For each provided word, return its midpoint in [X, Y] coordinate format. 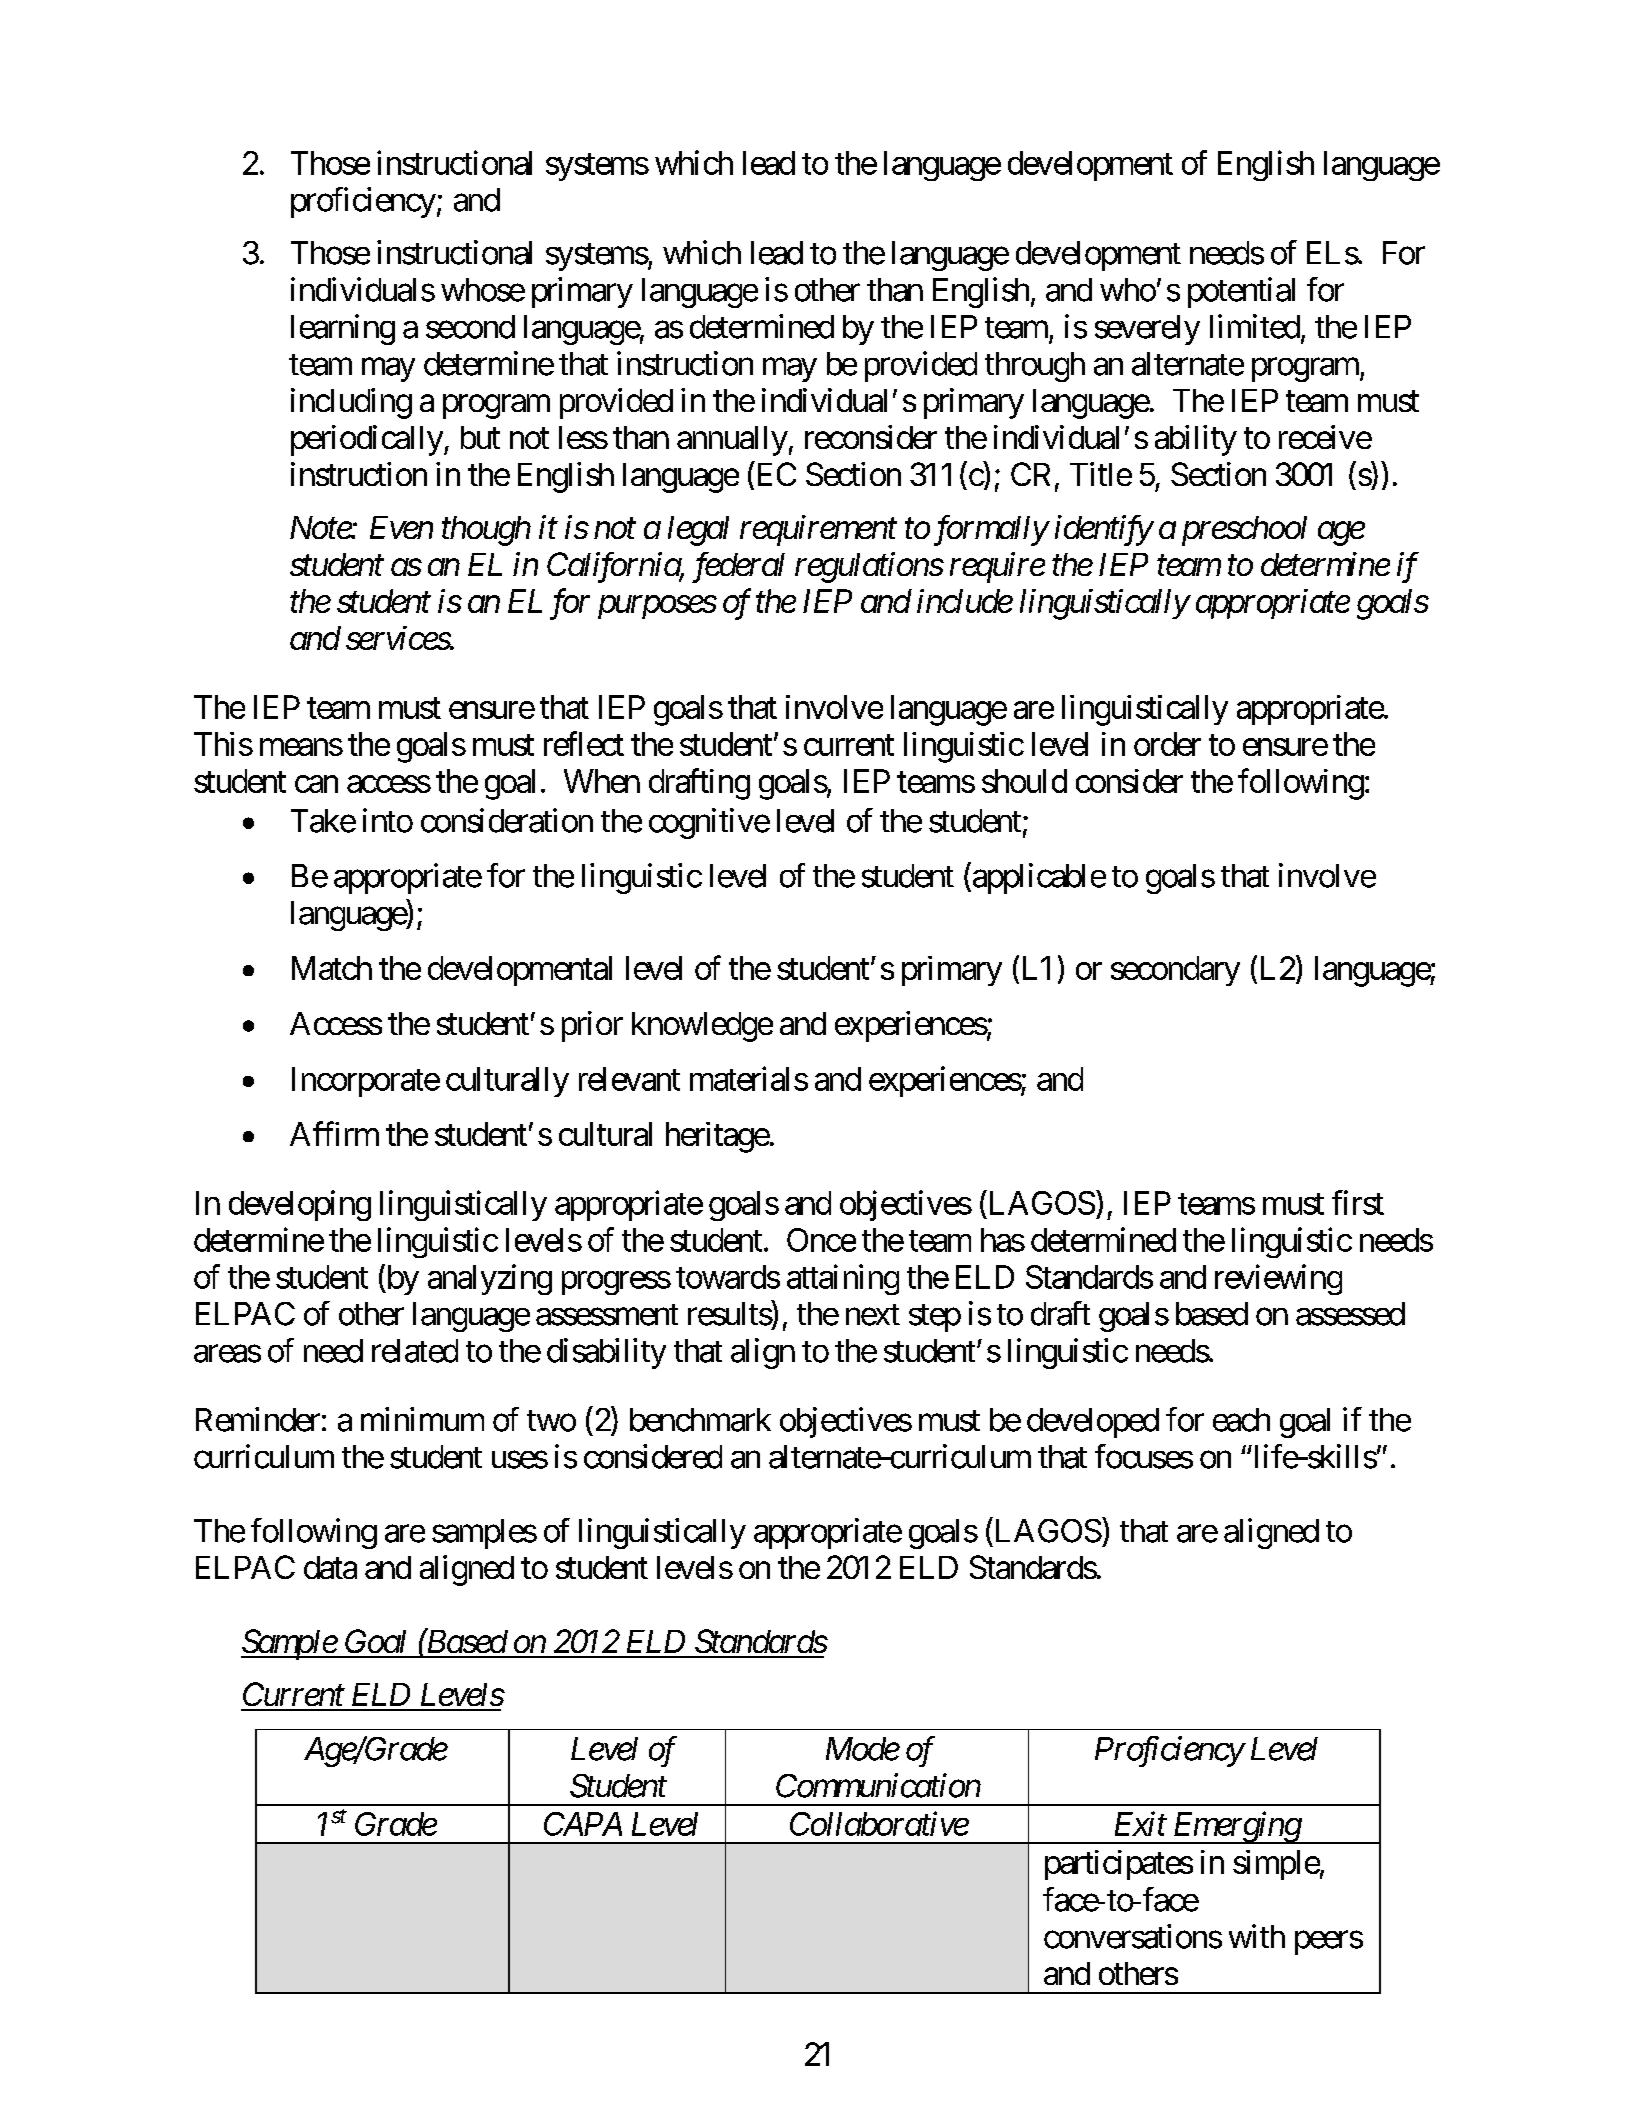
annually [732, 441]
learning [343, 329]
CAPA [583, 1824]
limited [1255, 326]
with [1257, 1936]
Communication [878, 1785]
